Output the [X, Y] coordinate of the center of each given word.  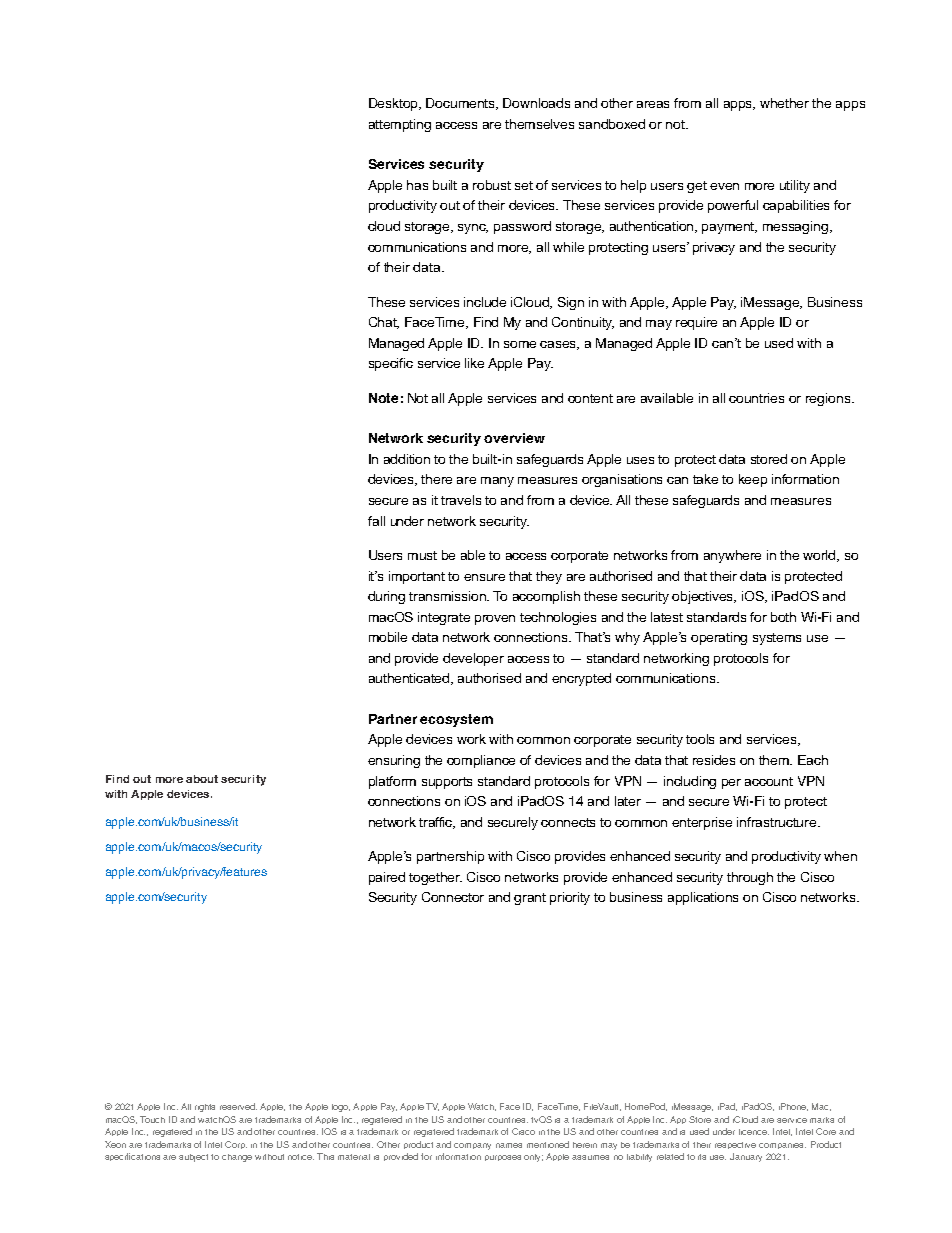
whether [784, 103]
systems [777, 639]
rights [205, 1108]
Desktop [395, 104]
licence [754, 1132]
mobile [388, 637]
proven [495, 620]
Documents [462, 104]
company [472, 1146]
